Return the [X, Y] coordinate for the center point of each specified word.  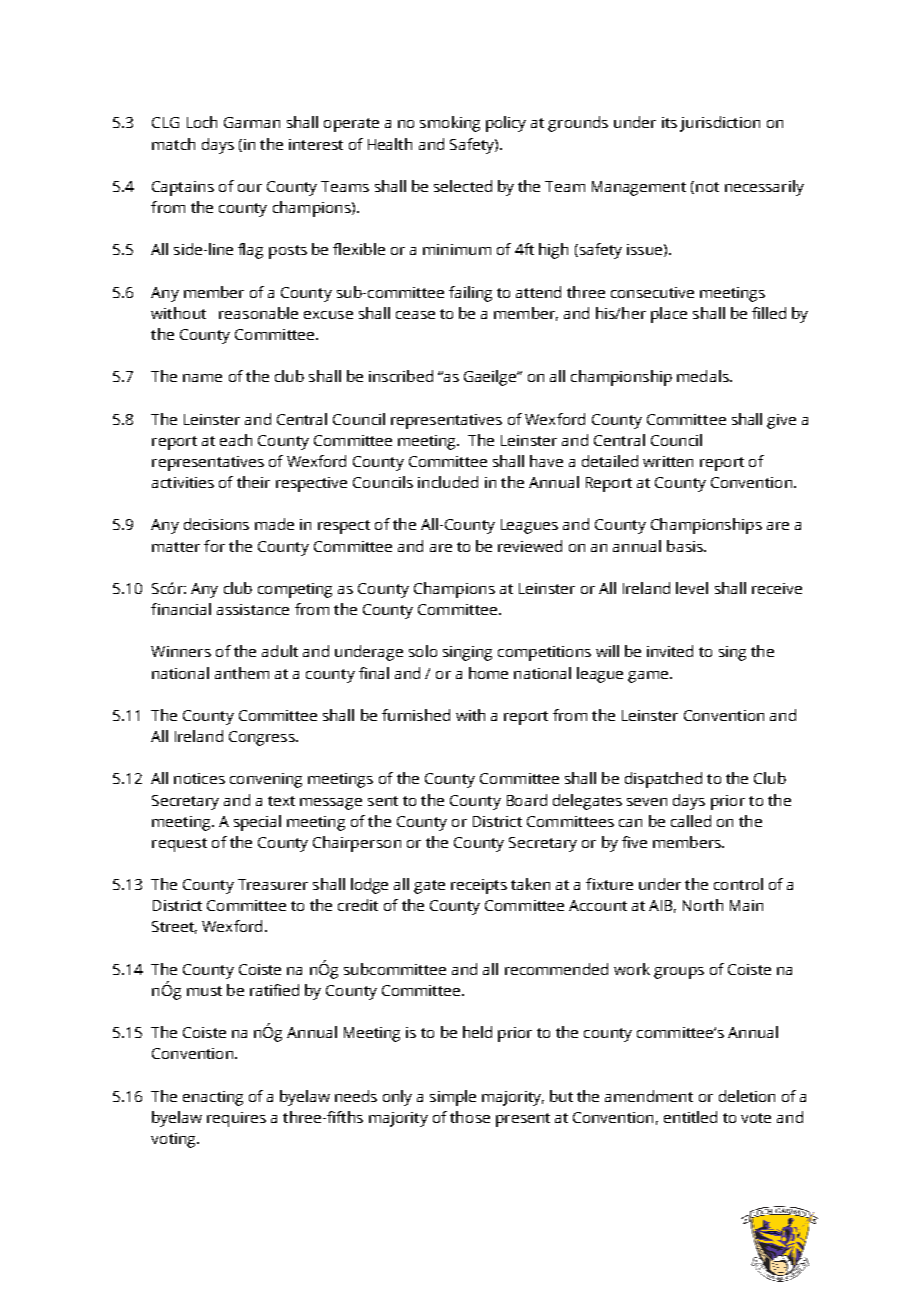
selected [463, 186]
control [738, 884]
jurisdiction [720, 124]
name [202, 378]
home [488, 673]
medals [704, 376]
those [470, 1117]
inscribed [401, 376]
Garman [252, 122]
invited [670, 651]
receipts [479, 886]
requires [236, 1119]
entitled [690, 1117]
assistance [253, 609]
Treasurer [273, 884]
